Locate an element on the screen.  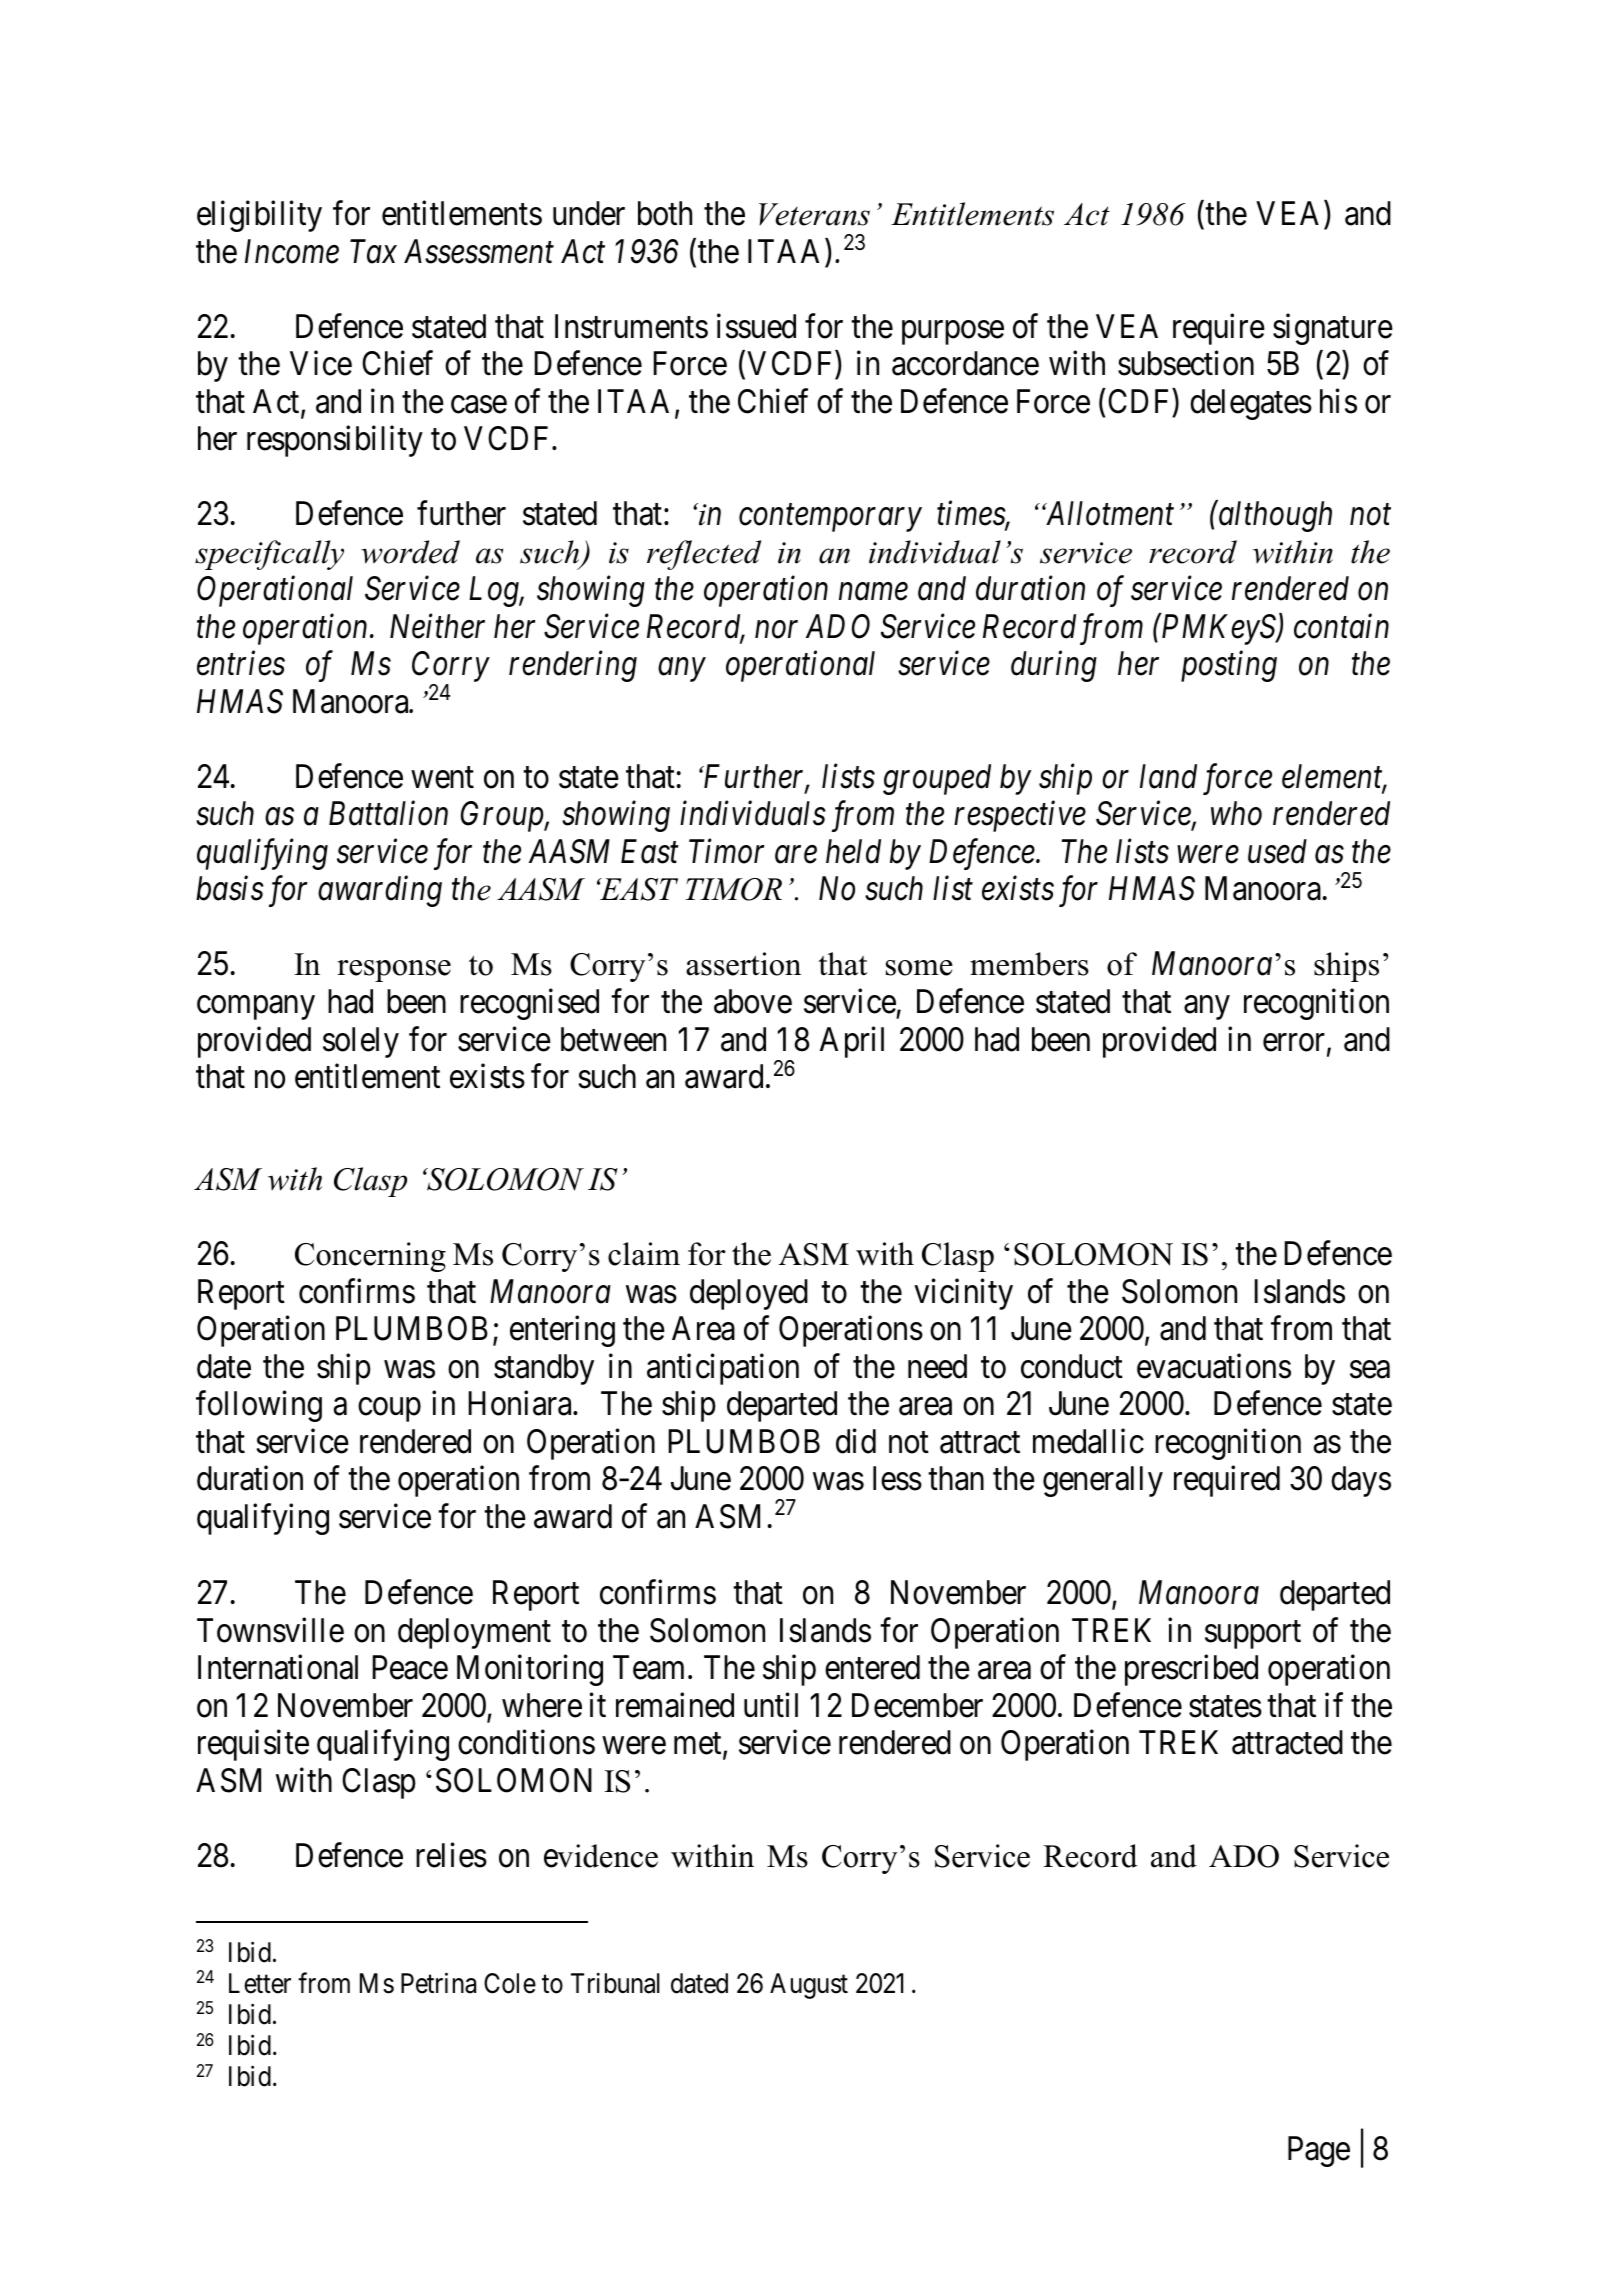
deployed is located at coordinates (749, 1294).
